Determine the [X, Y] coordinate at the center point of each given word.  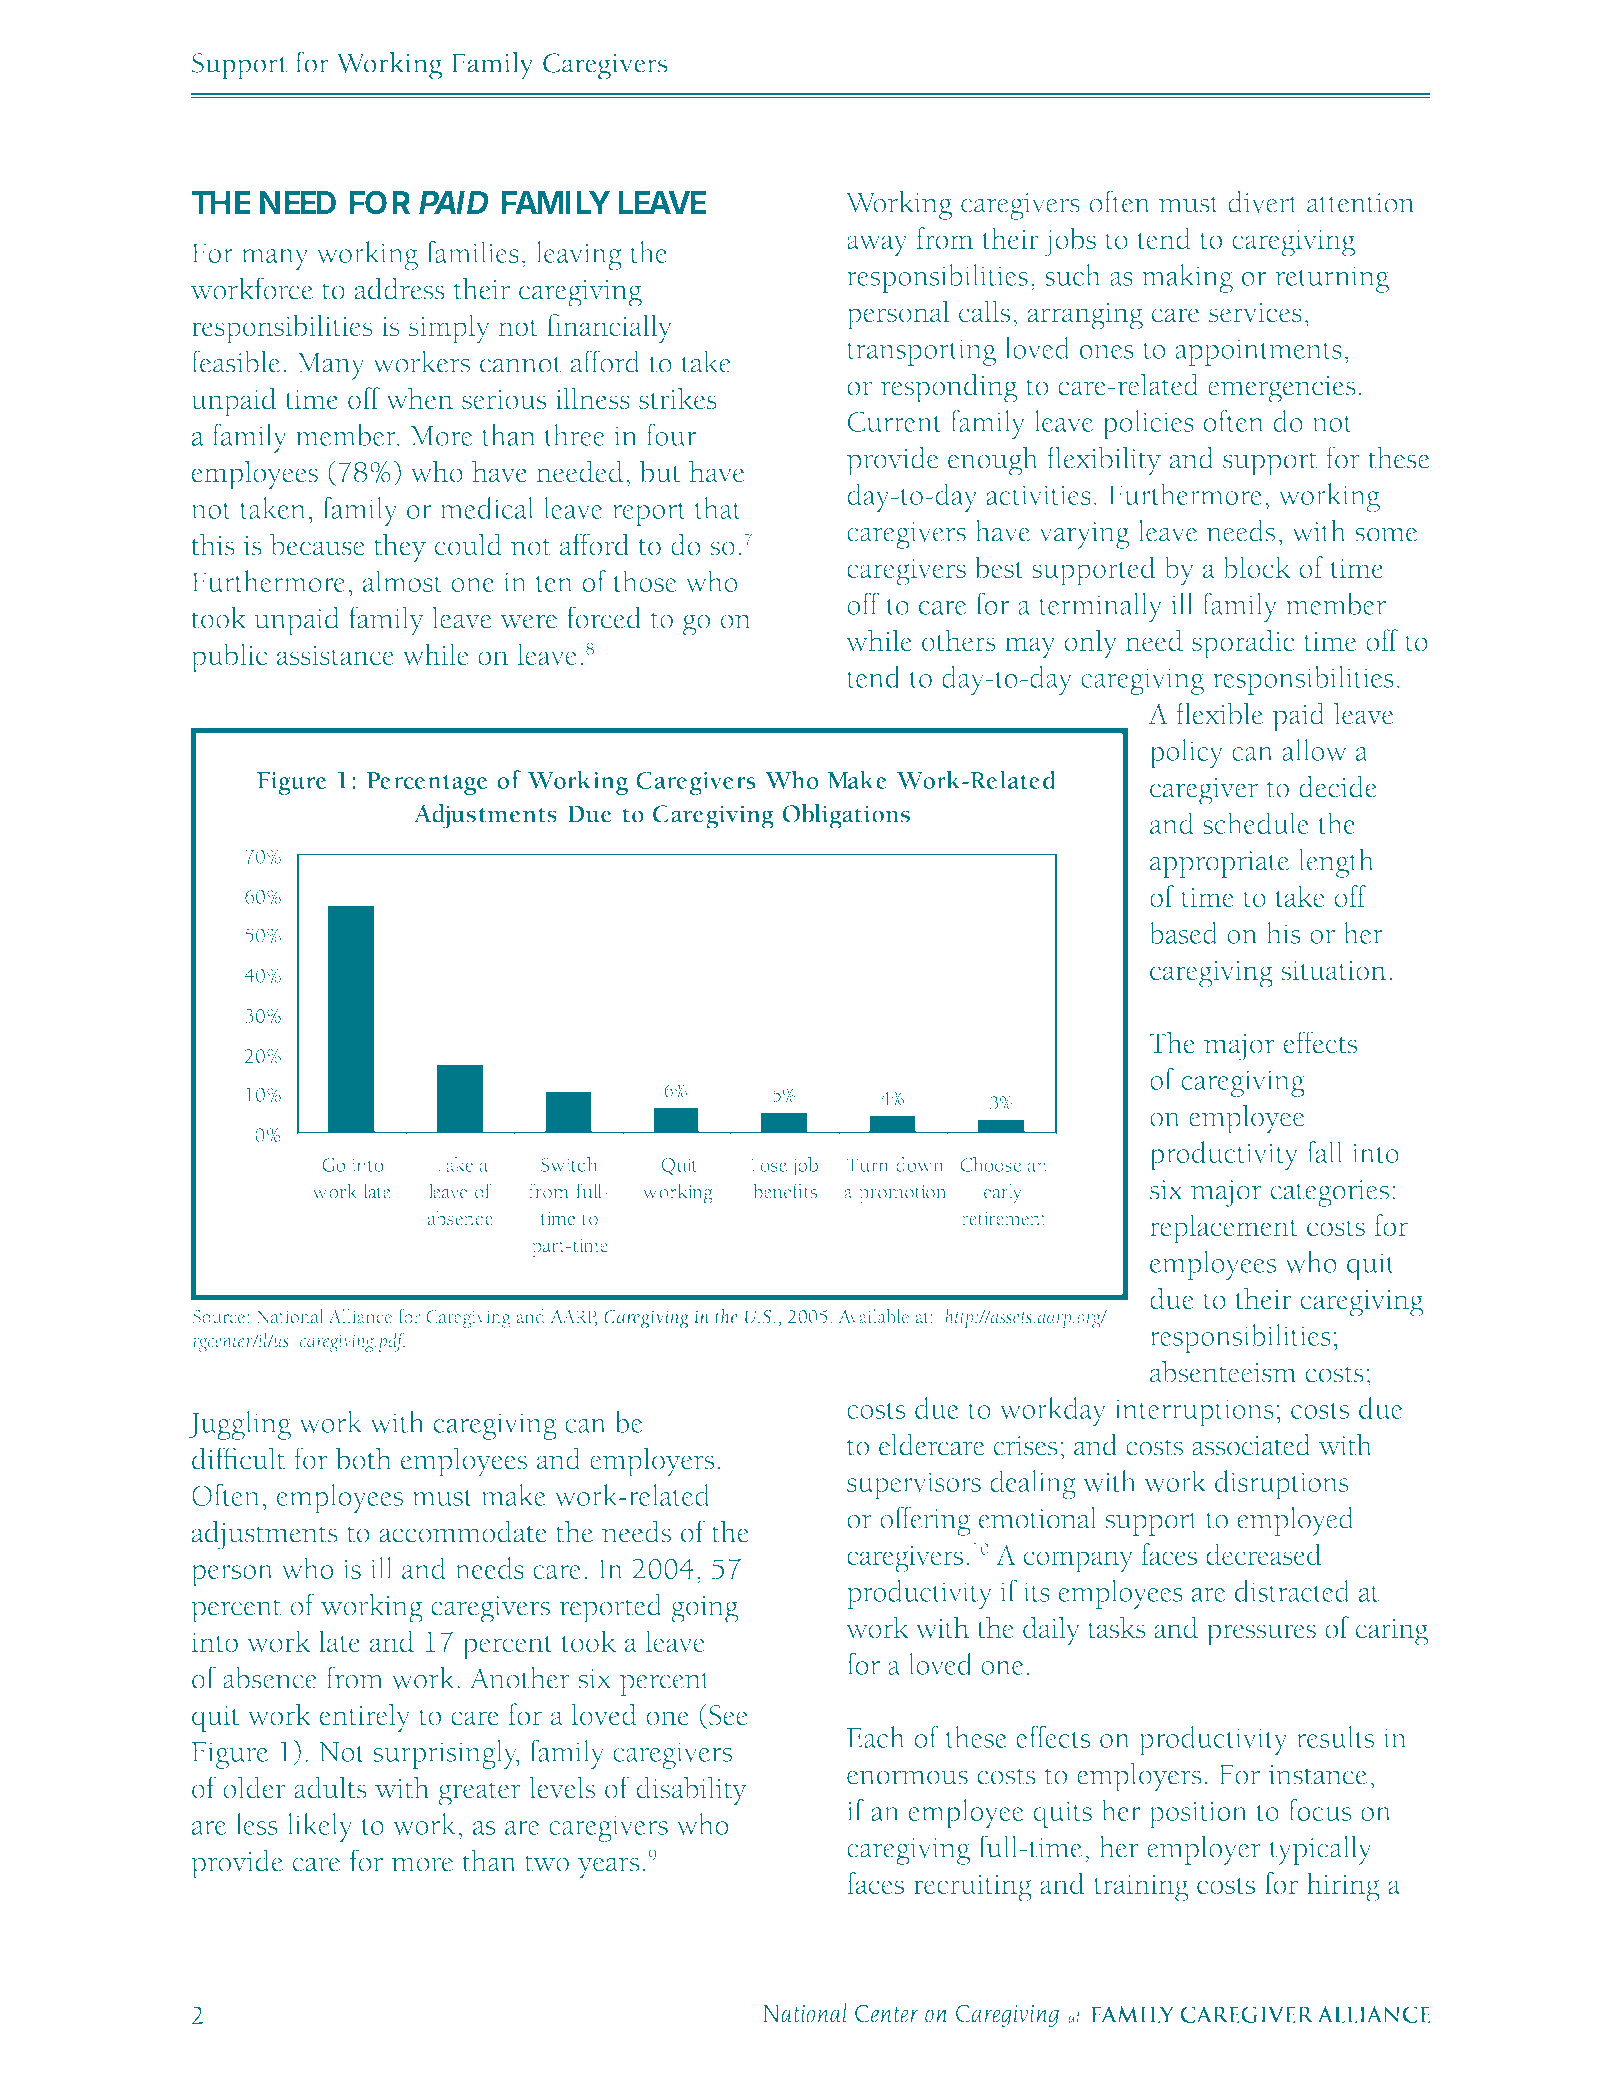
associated [1251, 1445]
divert [1263, 202]
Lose [769, 1165]
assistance [335, 655]
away [877, 246]
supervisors [914, 1485]
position [1198, 1815]
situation [1333, 971]
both [363, 1458]
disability [691, 1791]
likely [320, 1827]
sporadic [1243, 644]
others [959, 640]
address [400, 289]
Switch [569, 1164]
